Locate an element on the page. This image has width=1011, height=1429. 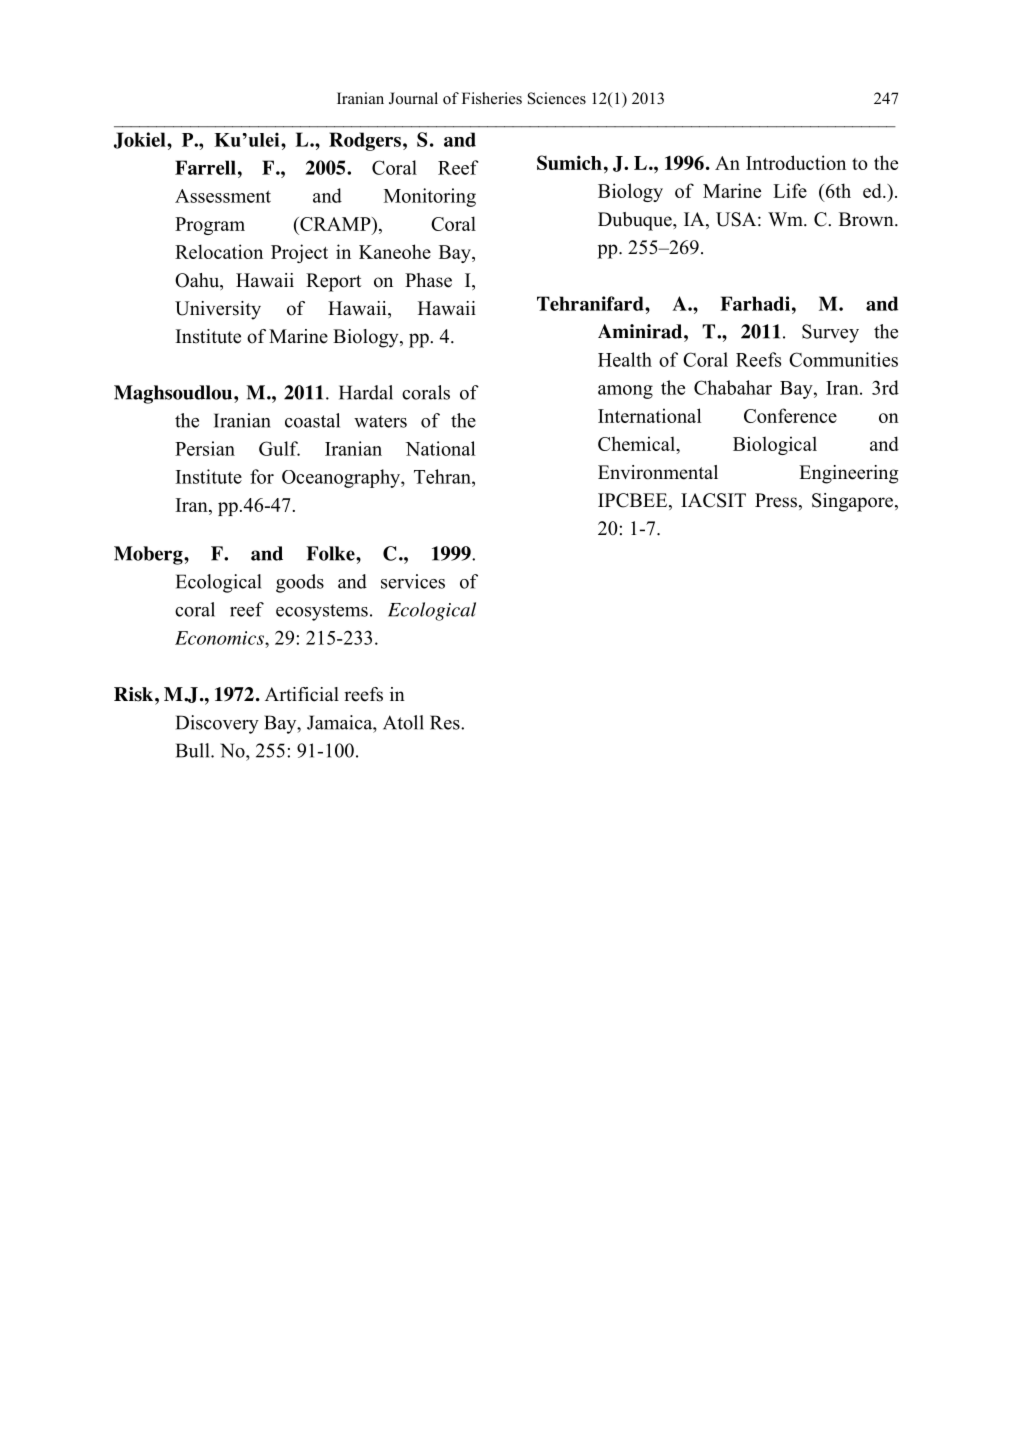
services is located at coordinates (413, 581).
